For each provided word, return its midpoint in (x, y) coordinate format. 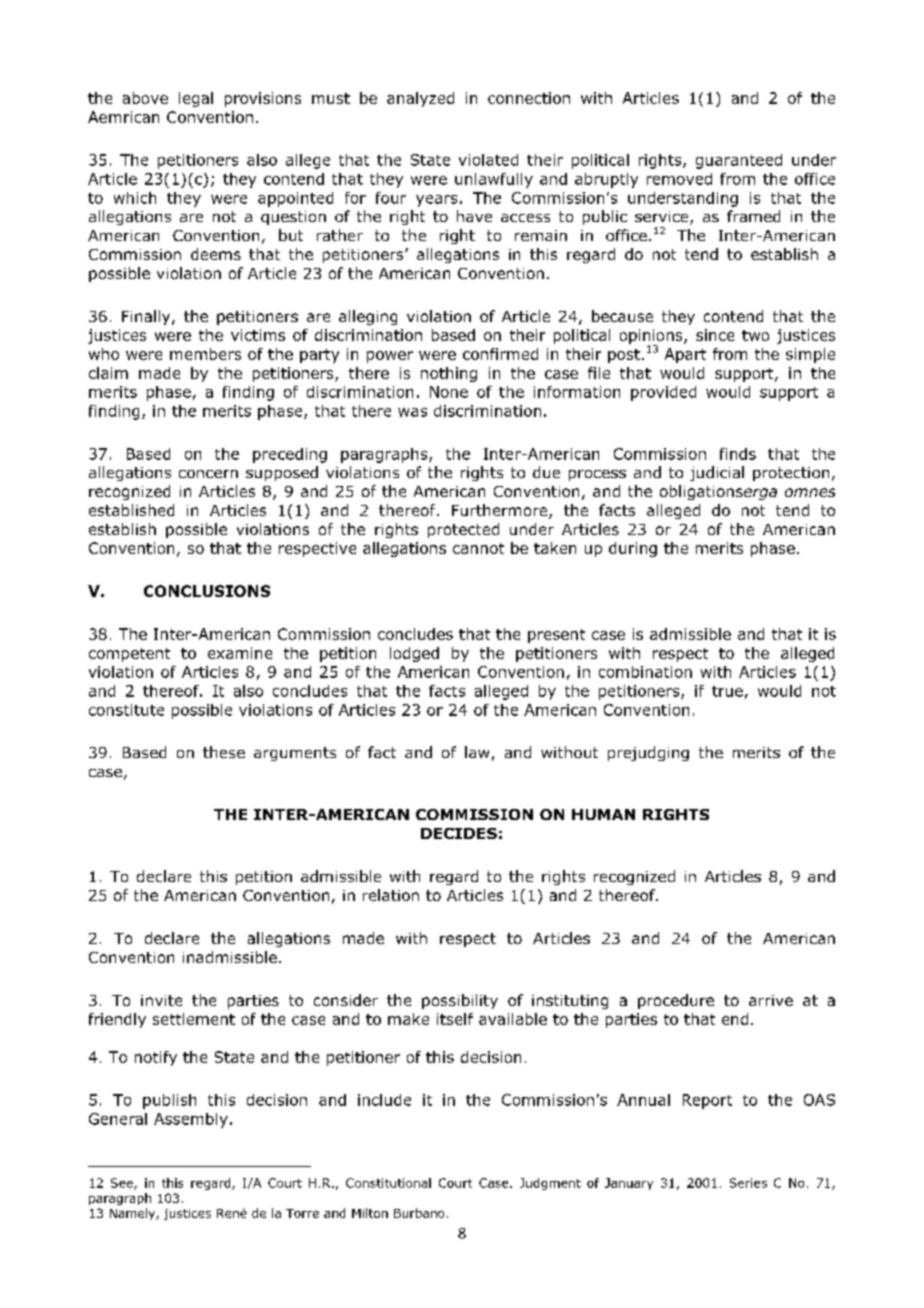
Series (748, 1183)
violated (488, 160)
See (123, 1184)
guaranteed (739, 161)
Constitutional (388, 1183)
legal (196, 99)
